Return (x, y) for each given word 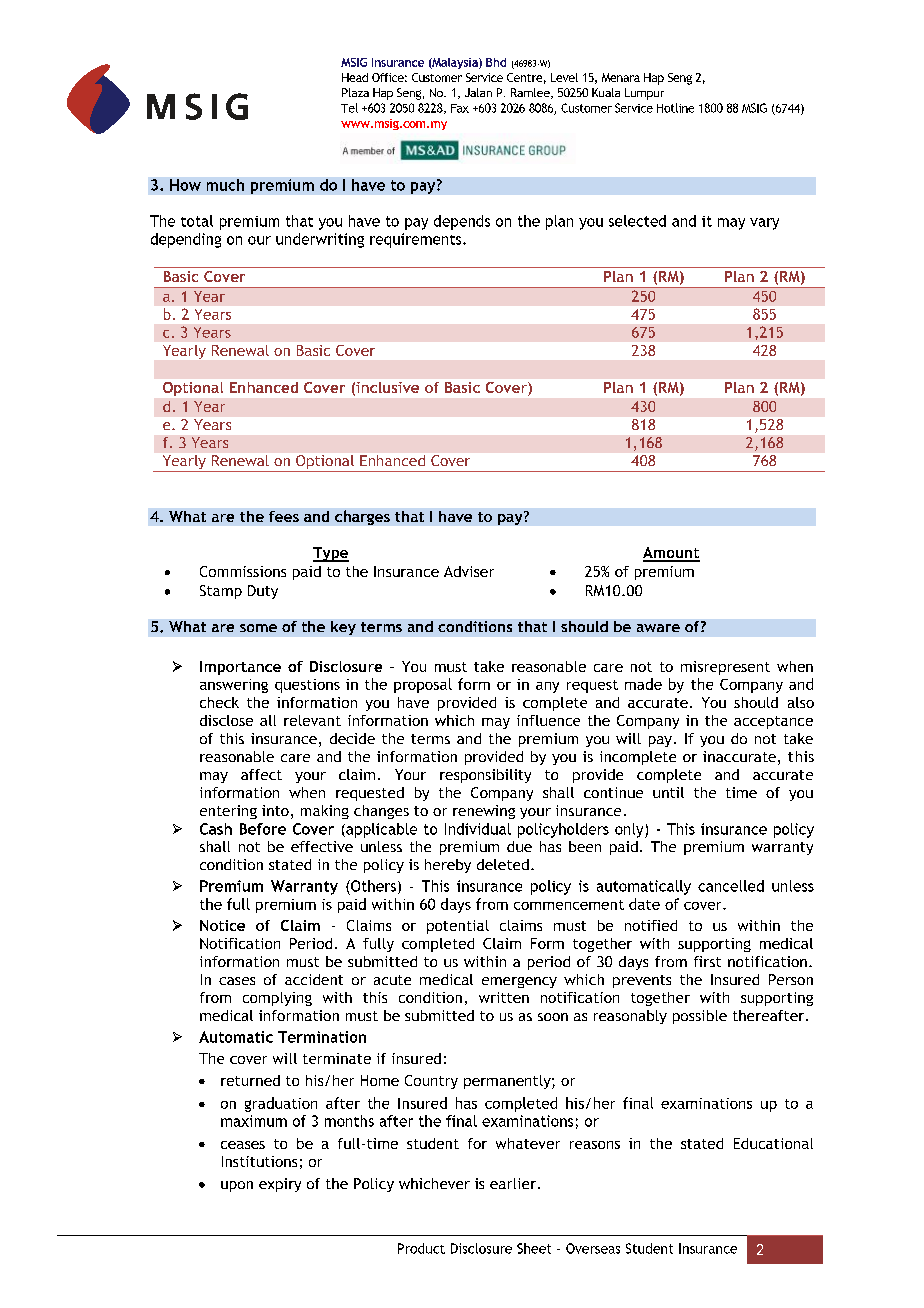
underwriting (320, 240)
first (707, 961)
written (504, 997)
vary (764, 224)
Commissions (243, 571)
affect (261, 774)
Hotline (675, 108)
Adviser (469, 571)
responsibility (485, 776)
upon (237, 1186)
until (668, 792)
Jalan (478, 92)
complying (277, 999)
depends (462, 222)
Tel (349, 108)
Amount (671, 554)
